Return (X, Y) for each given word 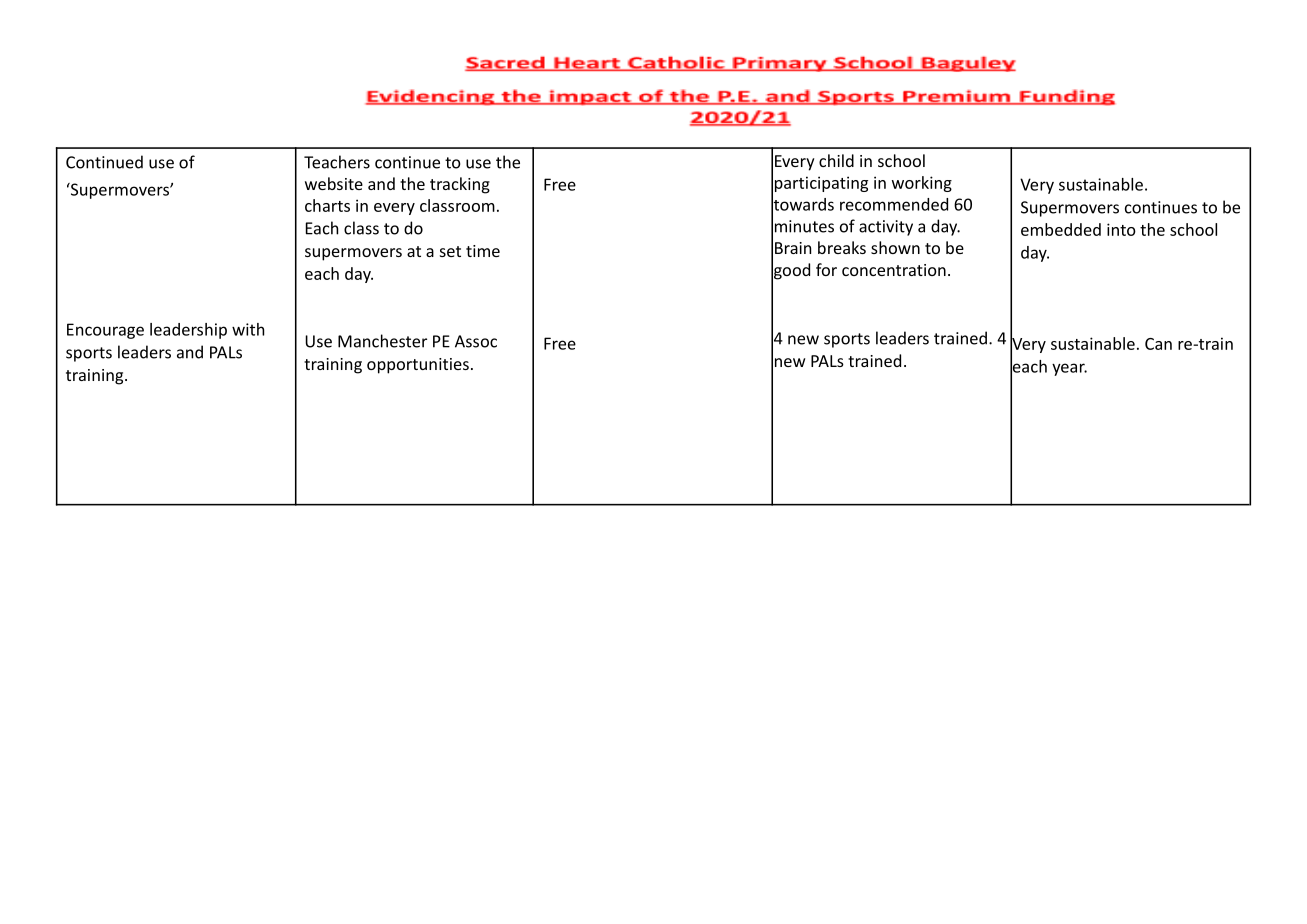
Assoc (476, 341)
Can (1158, 344)
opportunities (418, 366)
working (922, 184)
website (334, 183)
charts (327, 205)
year (1069, 369)
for (826, 269)
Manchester (382, 341)
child (836, 160)
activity (886, 228)
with (248, 329)
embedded (1061, 229)
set (450, 251)
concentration (894, 270)
